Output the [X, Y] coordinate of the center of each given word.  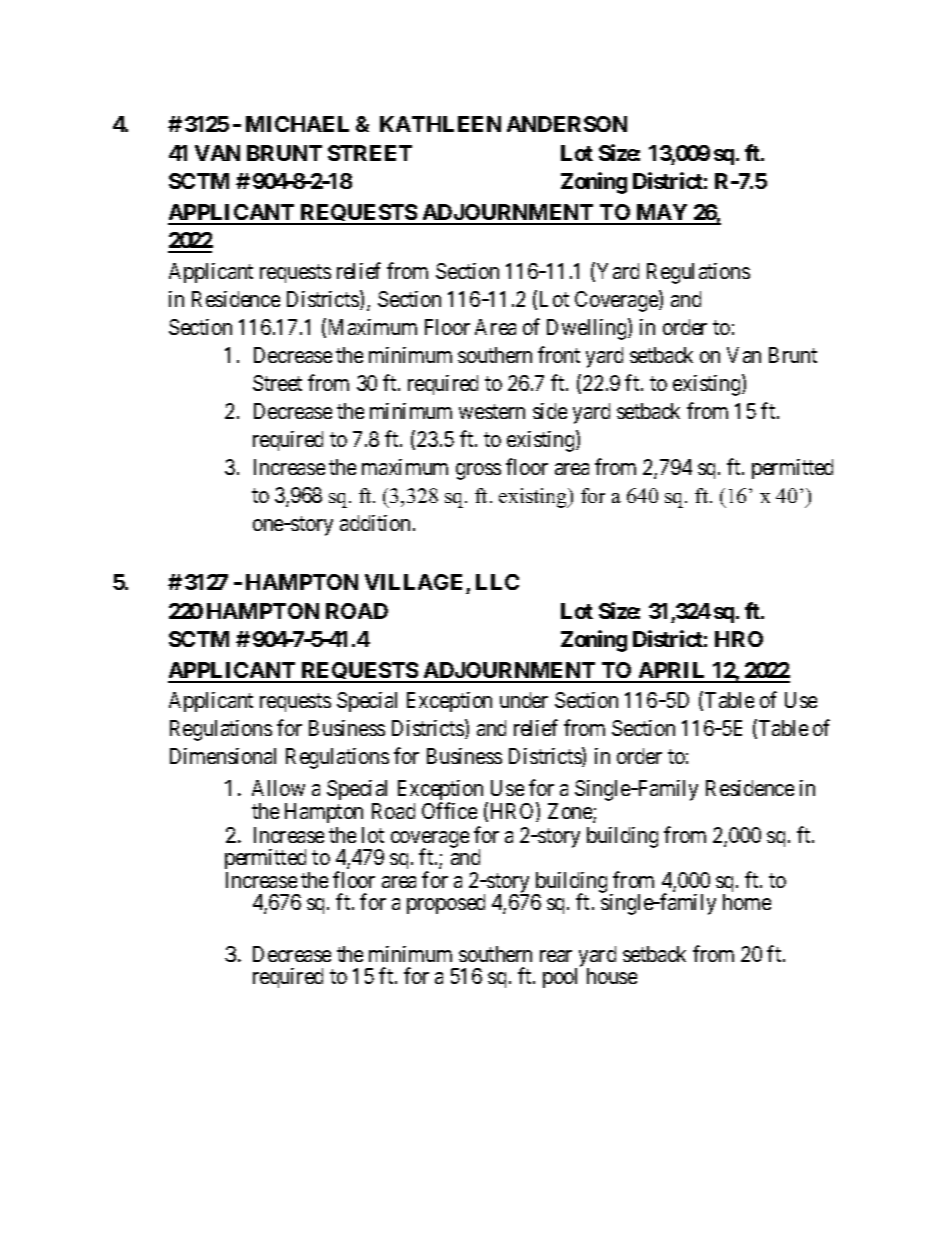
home [747, 902]
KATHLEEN [440, 124]
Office [449, 810]
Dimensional [223, 756]
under [524, 700]
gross [478, 471]
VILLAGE [416, 584]
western [492, 411]
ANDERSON [567, 124]
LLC [497, 582]
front [559, 354]
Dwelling [588, 329]
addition [375, 523]
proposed [446, 904]
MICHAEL [297, 124]
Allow [278, 788]
